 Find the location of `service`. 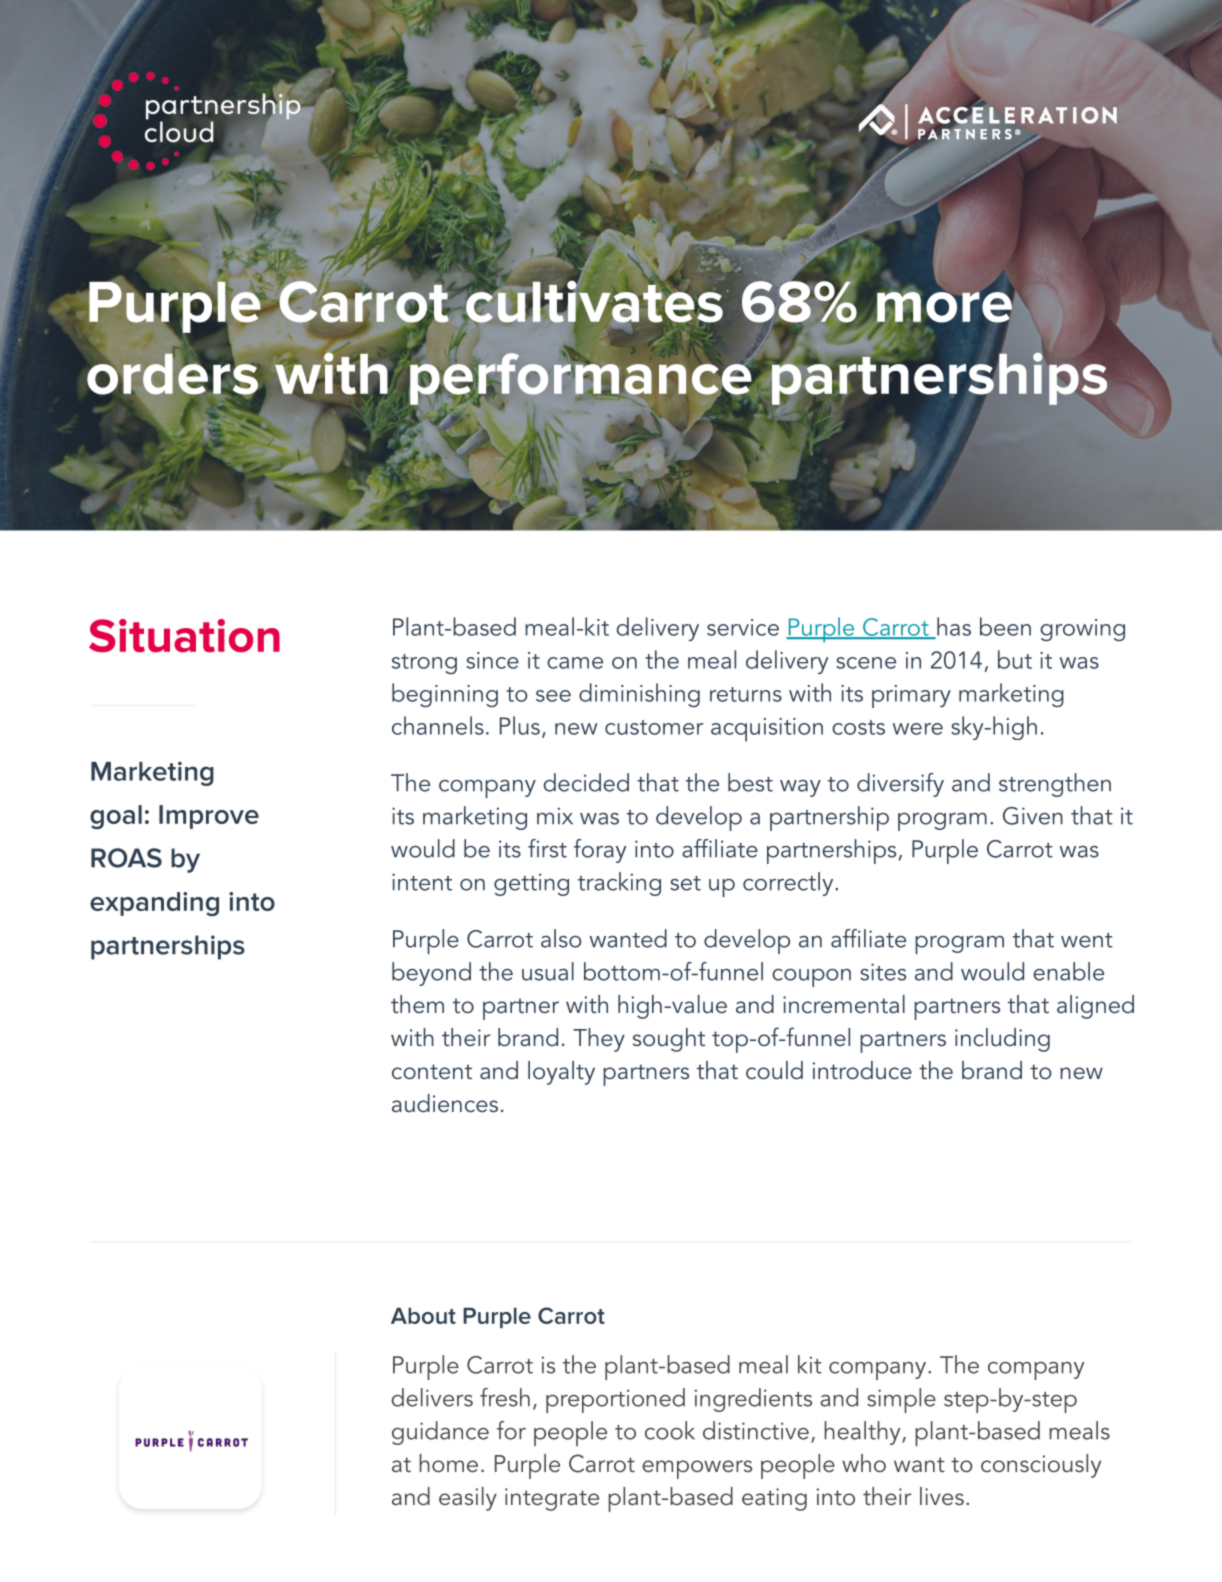

service is located at coordinates (743, 627).
